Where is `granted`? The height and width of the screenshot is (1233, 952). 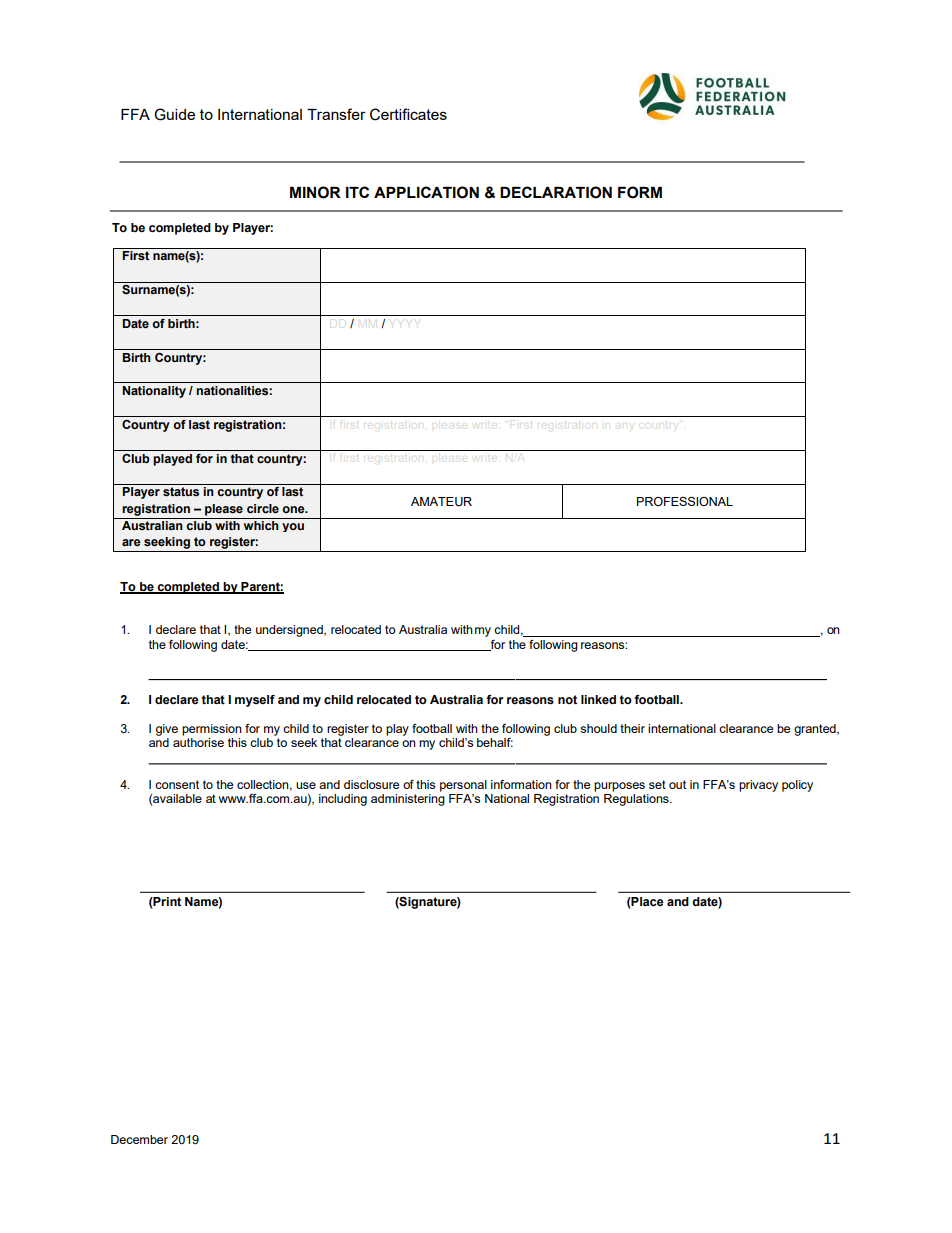
granted is located at coordinates (816, 730).
